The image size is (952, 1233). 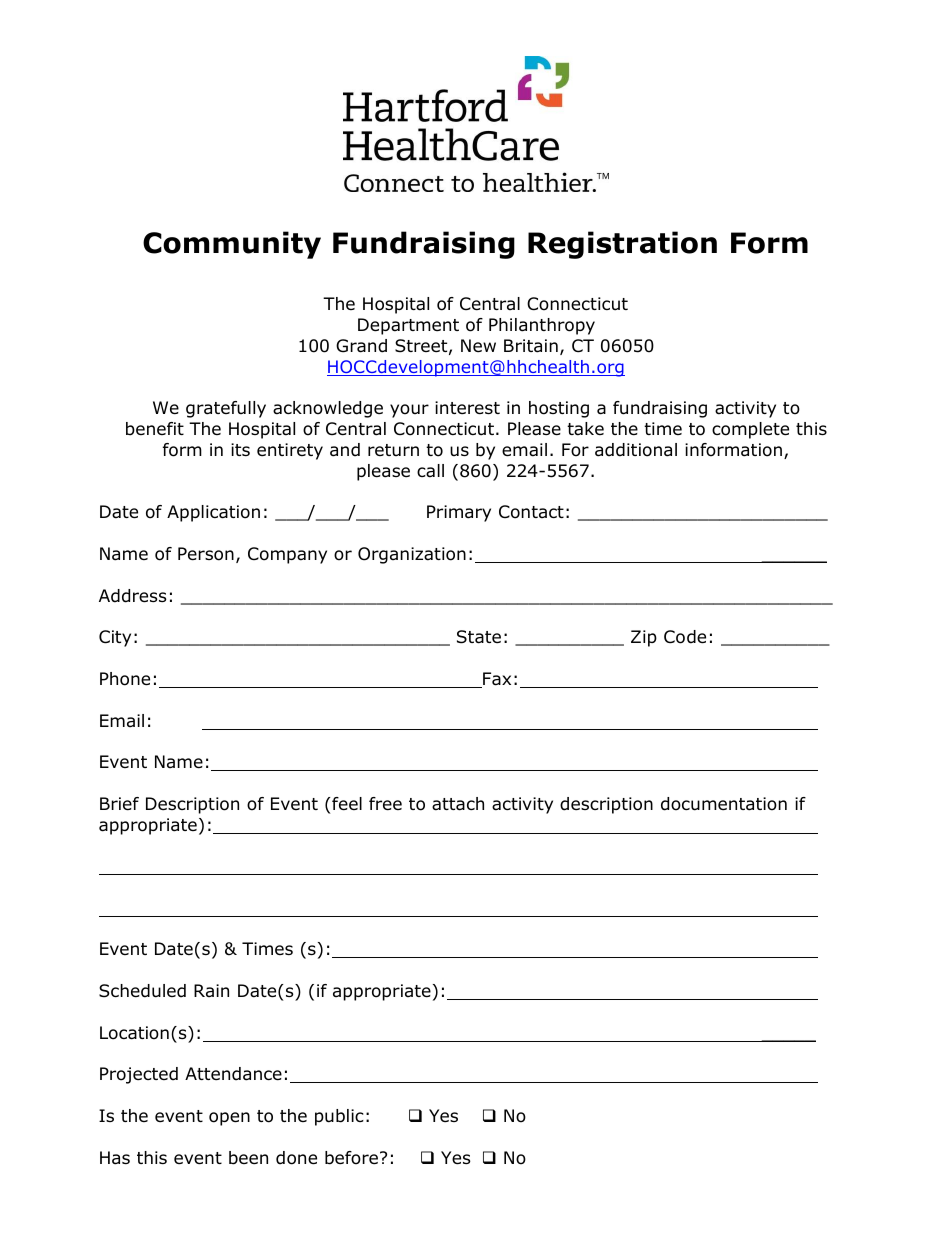 What do you see at coordinates (206, 554) in the document?
I see `Person` at bounding box center [206, 554].
